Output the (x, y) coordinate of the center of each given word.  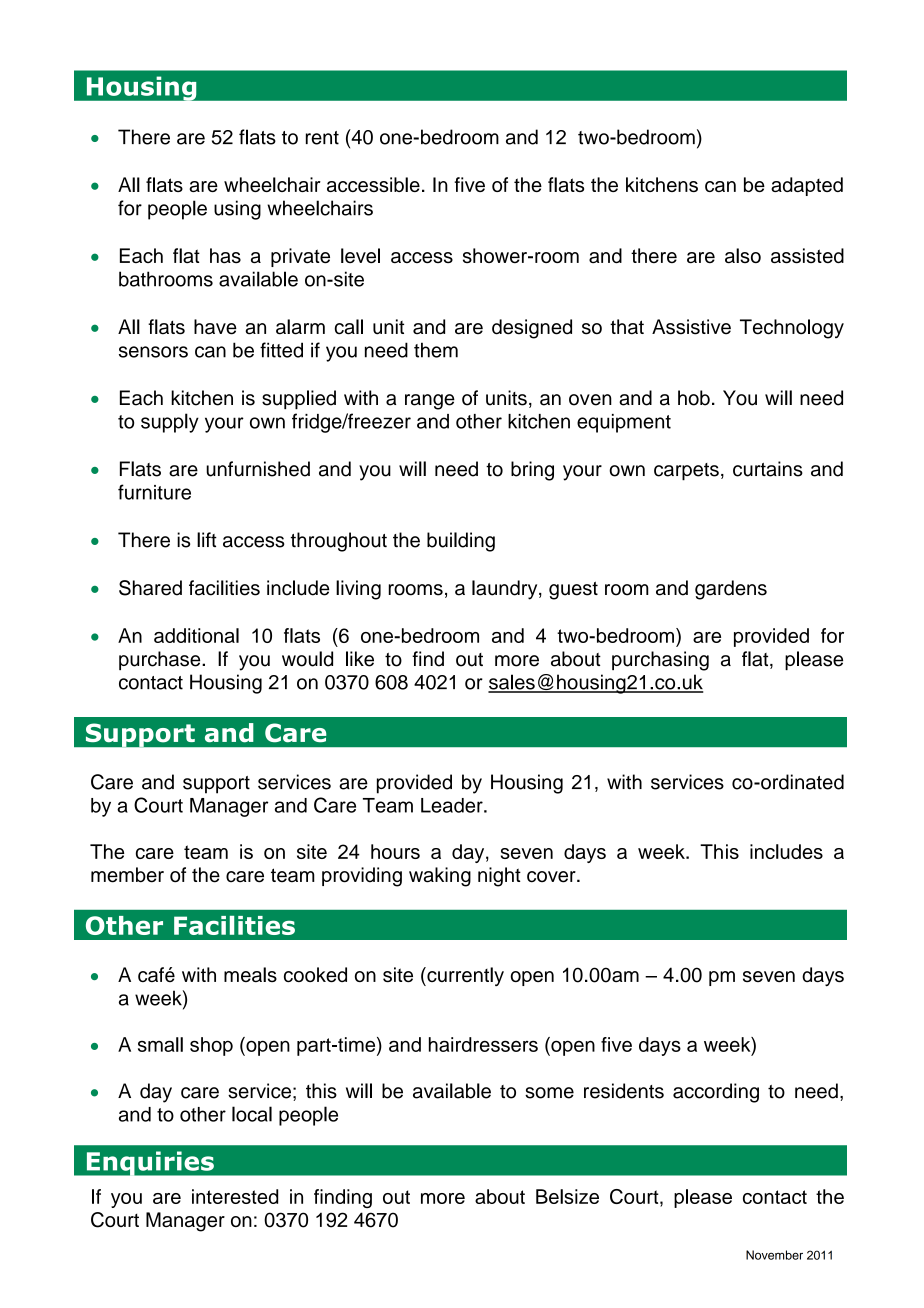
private (300, 257)
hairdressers (483, 1044)
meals (250, 974)
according (716, 1093)
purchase (161, 660)
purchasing (660, 661)
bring (532, 471)
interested (235, 1196)
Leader (453, 805)
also (743, 255)
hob (694, 398)
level (360, 255)
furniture (154, 492)
